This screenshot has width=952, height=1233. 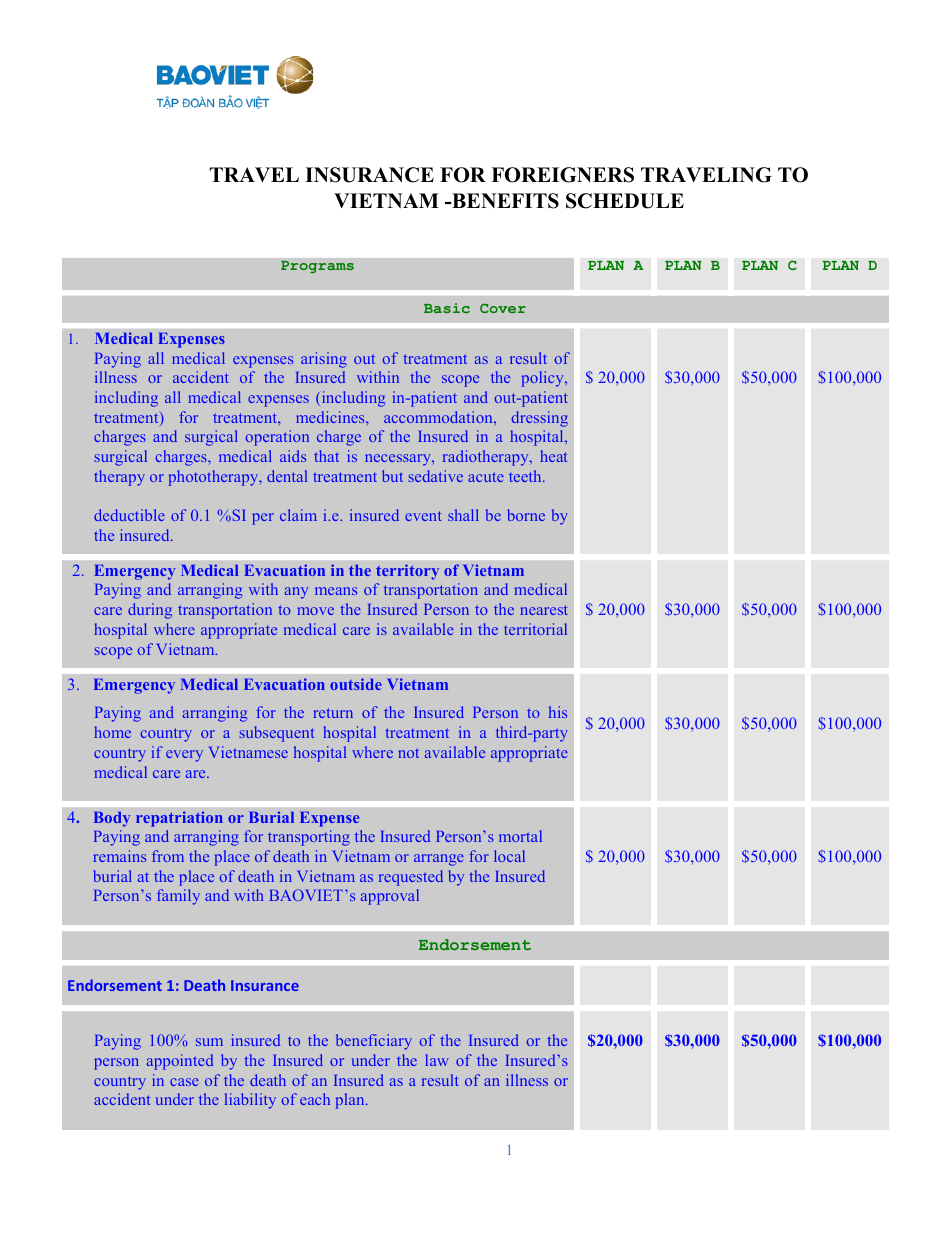 What do you see at coordinates (535, 629) in the screenshot?
I see `territorial` at bounding box center [535, 629].
